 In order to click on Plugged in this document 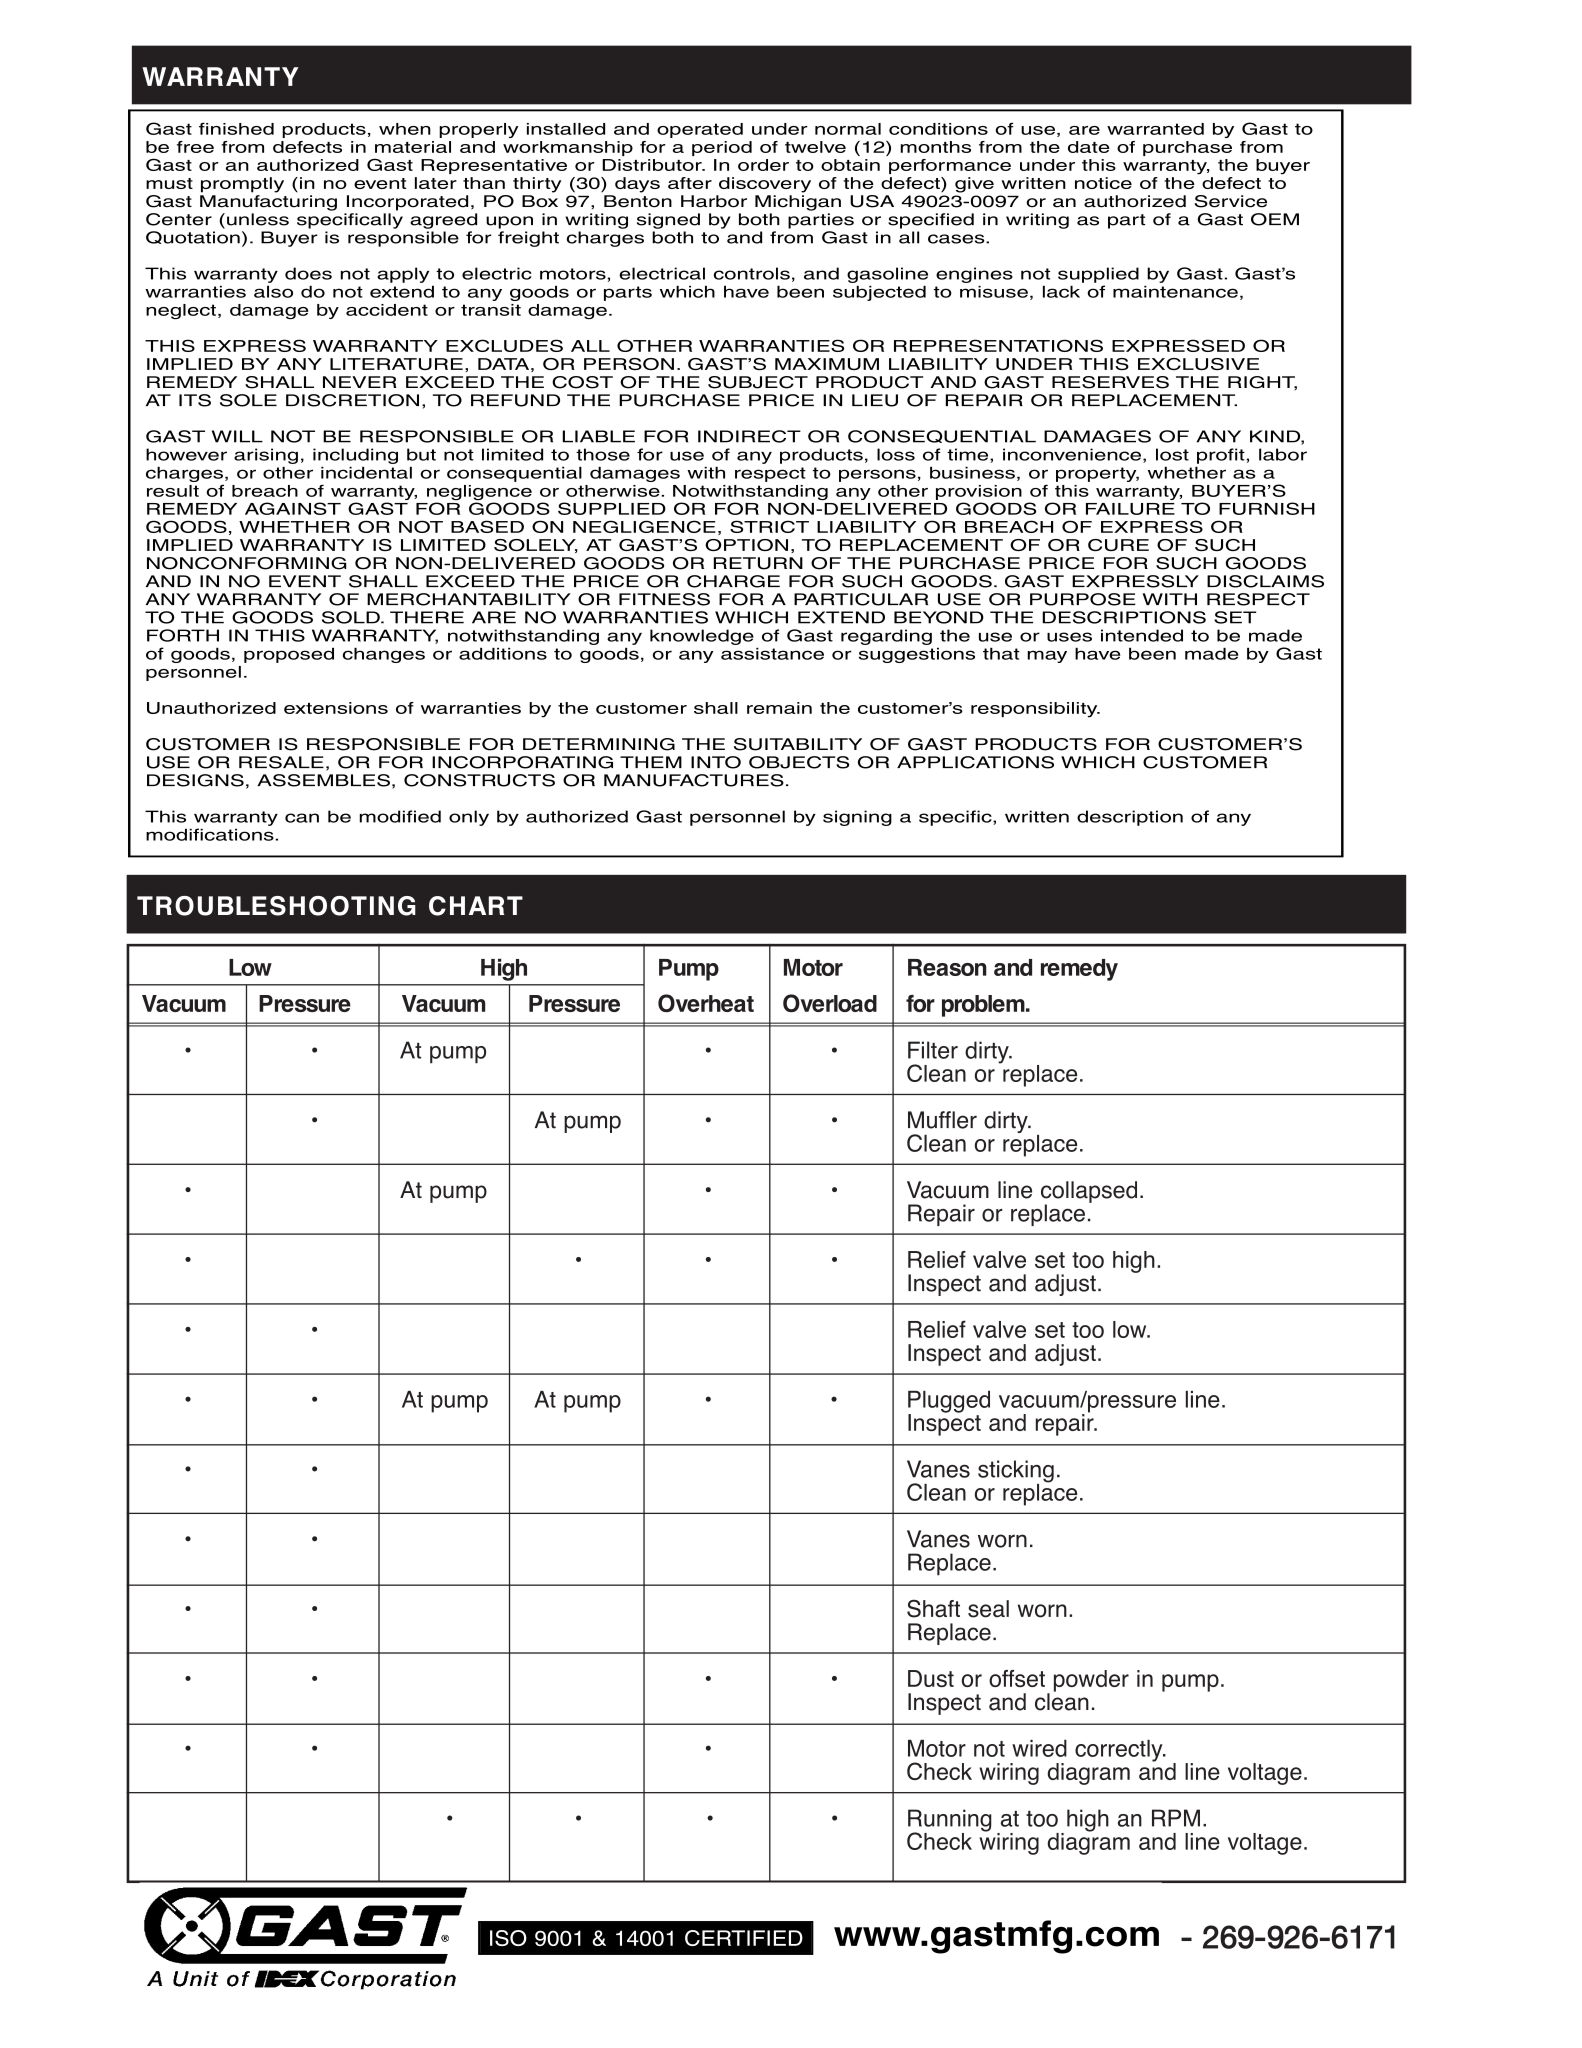, I will do `click(949, 1402)`.
